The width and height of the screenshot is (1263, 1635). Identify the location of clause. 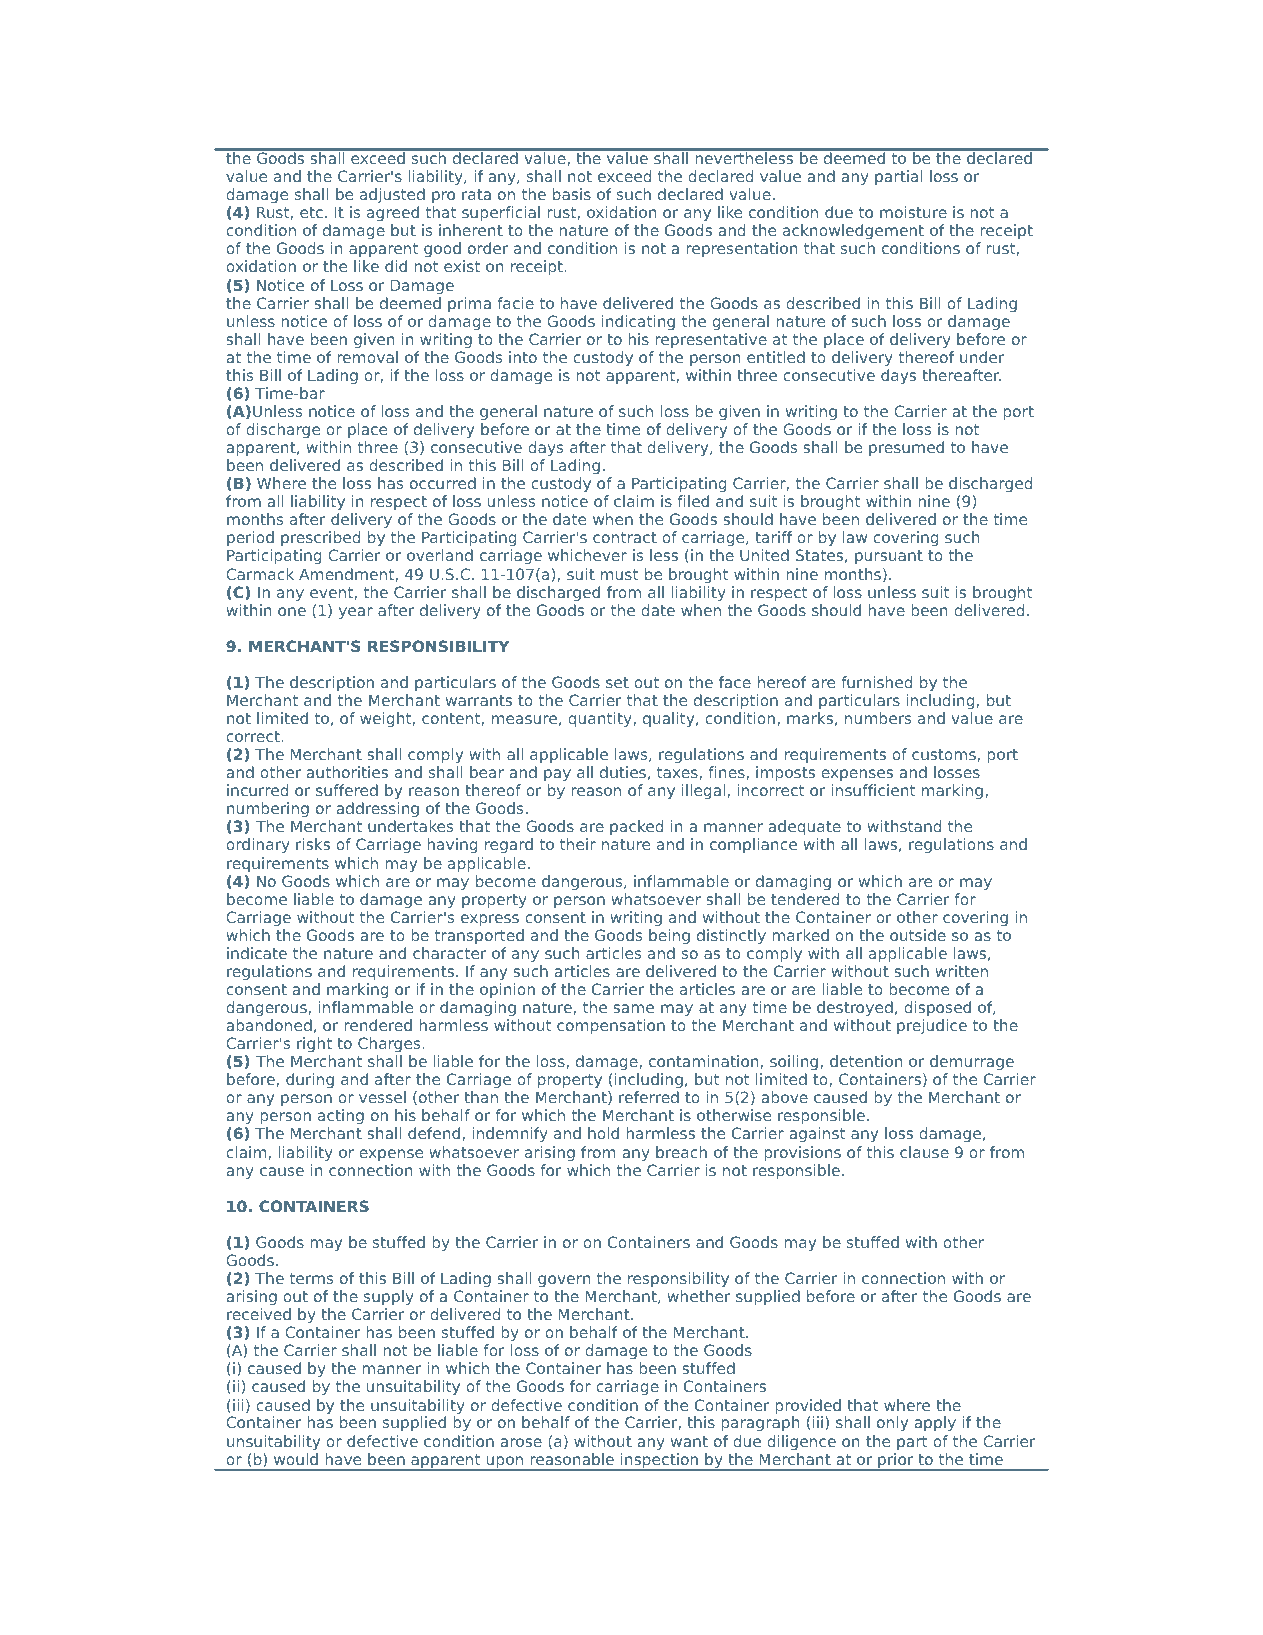
(924, 1152).
